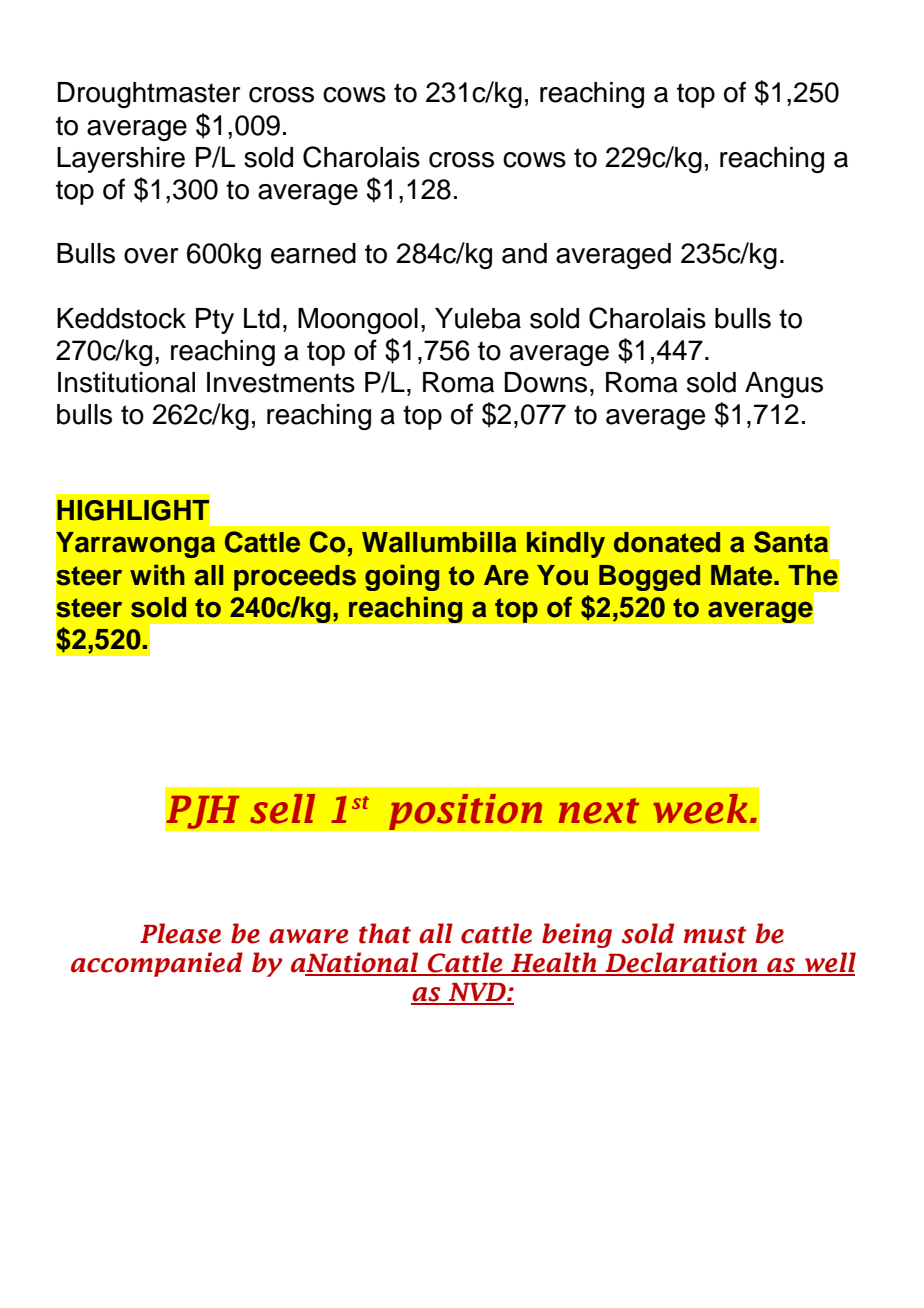 The width and height of the document is (924, 1308). What do you see at coordinates (281, 382) in the document?
I see `Investments` at bounding box center [281, 382].
